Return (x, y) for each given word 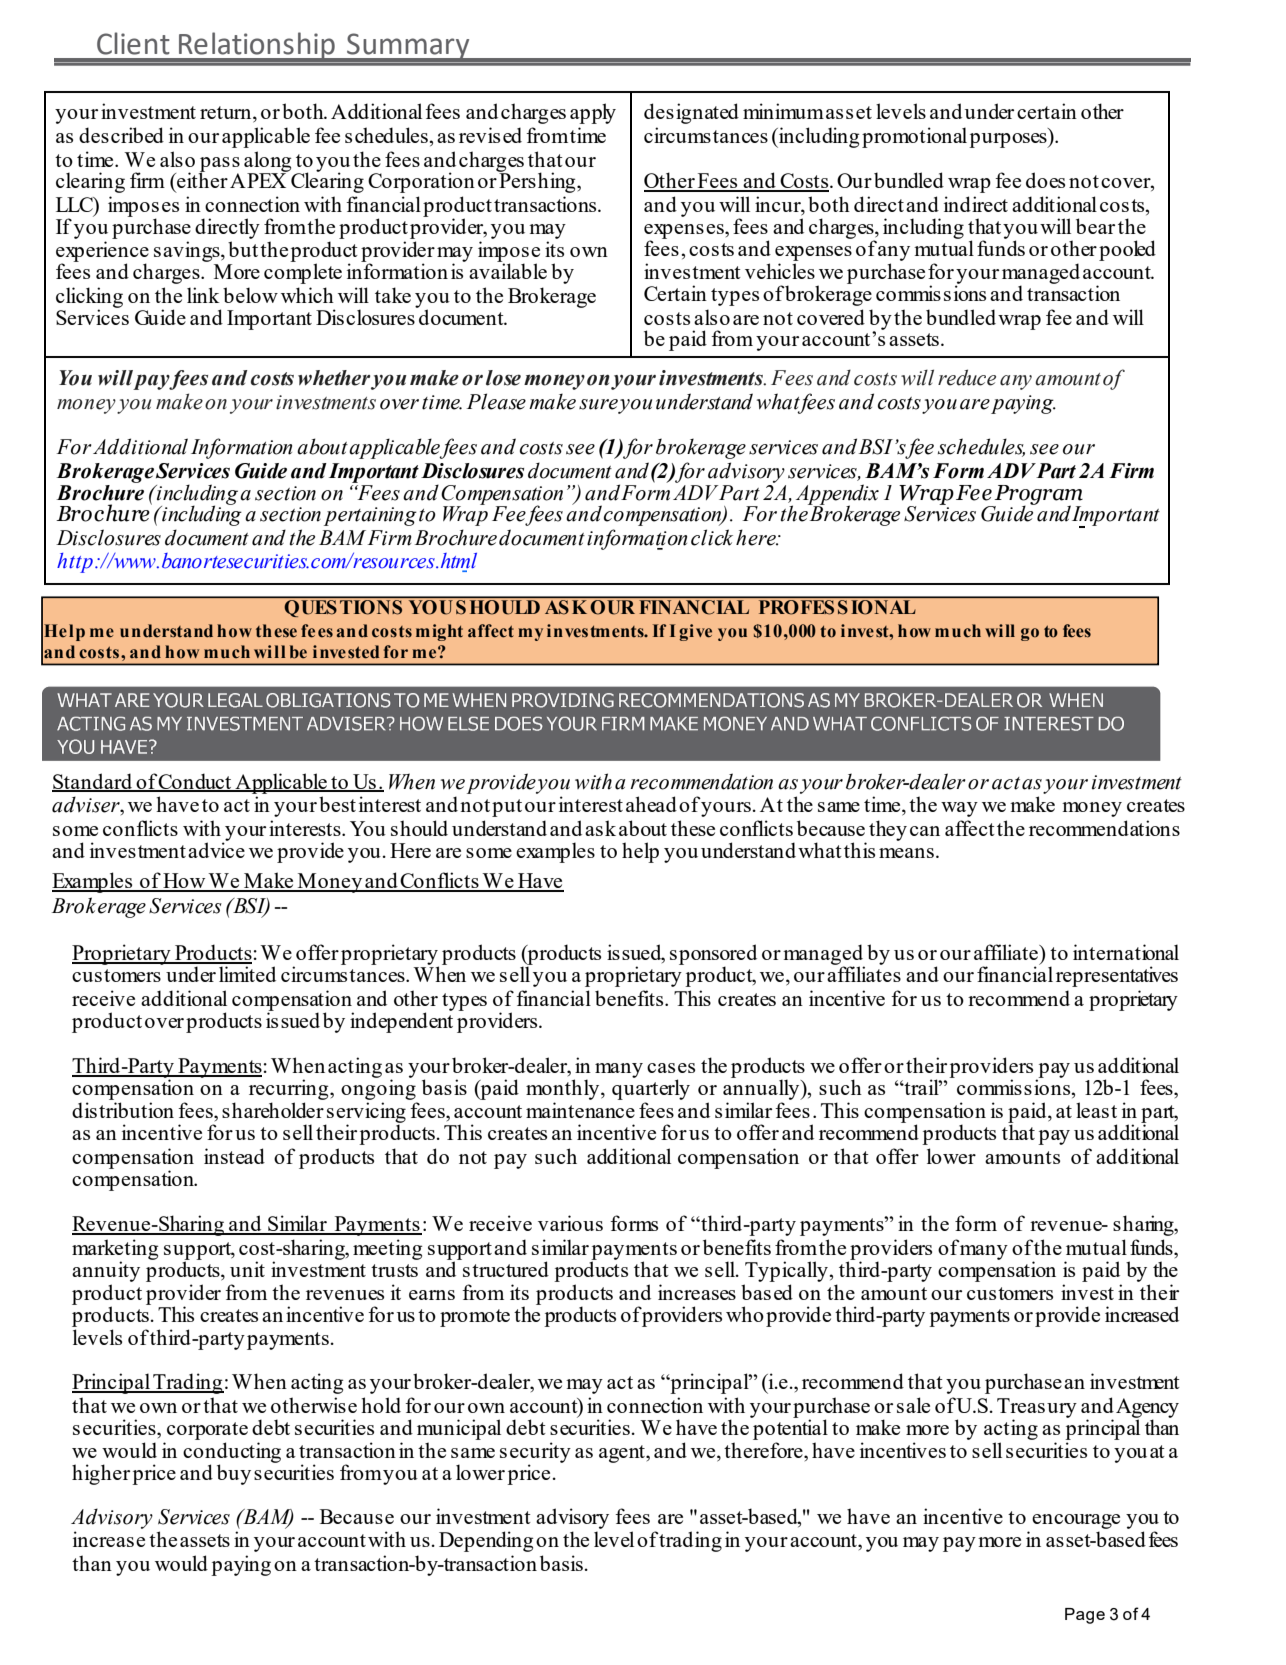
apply (593, 113)
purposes (1009, 140)
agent (623, 1454)
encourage (1076, 1521)
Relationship (257, 47)
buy (234, 1474)
